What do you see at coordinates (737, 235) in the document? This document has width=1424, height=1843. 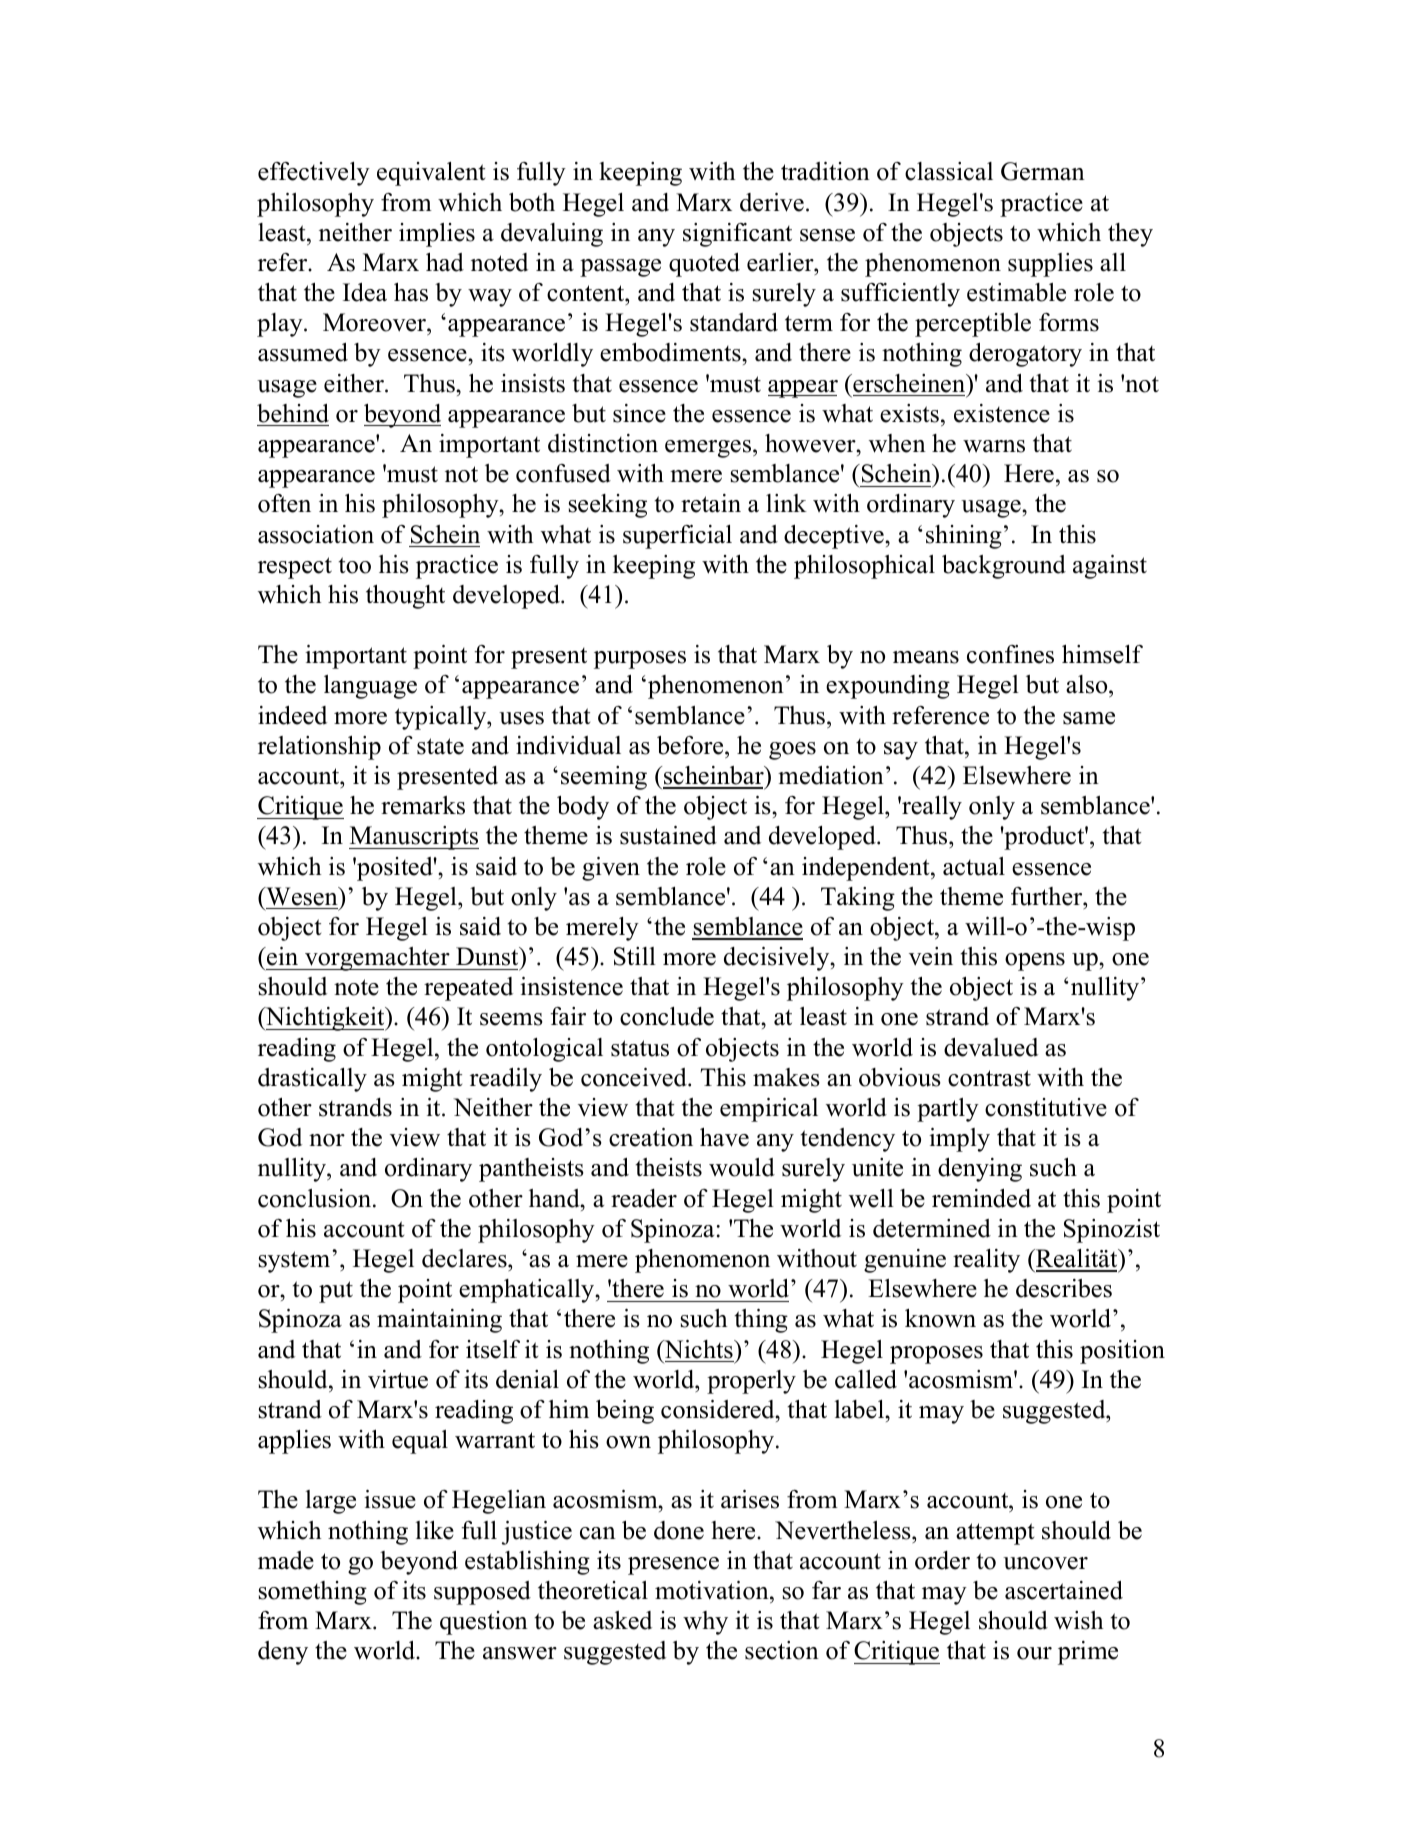 I see `significant` at bounding box center [737, 235].
